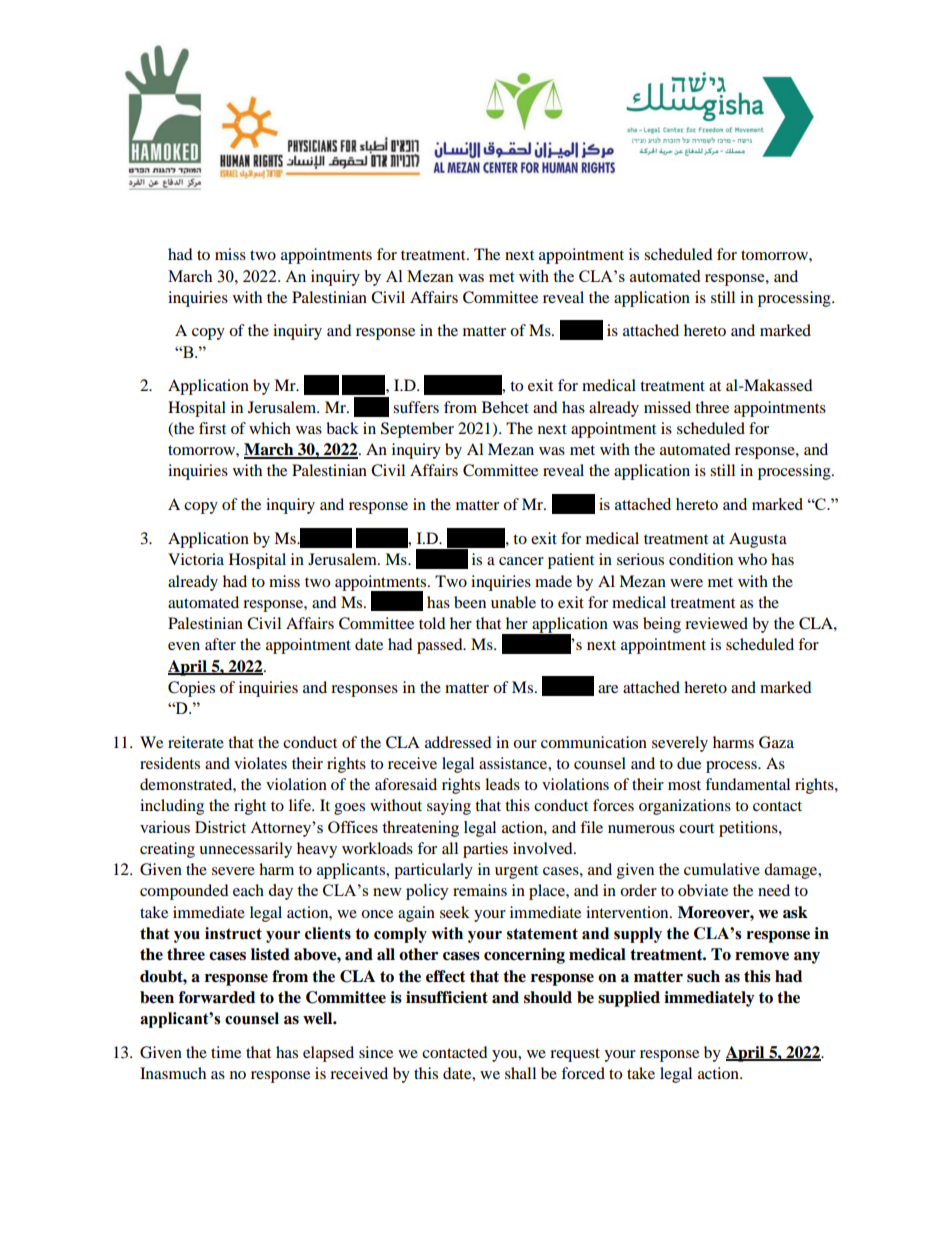 The width and height of the page is (952, 1233). I want to click on addressed, so click(458, 742).
